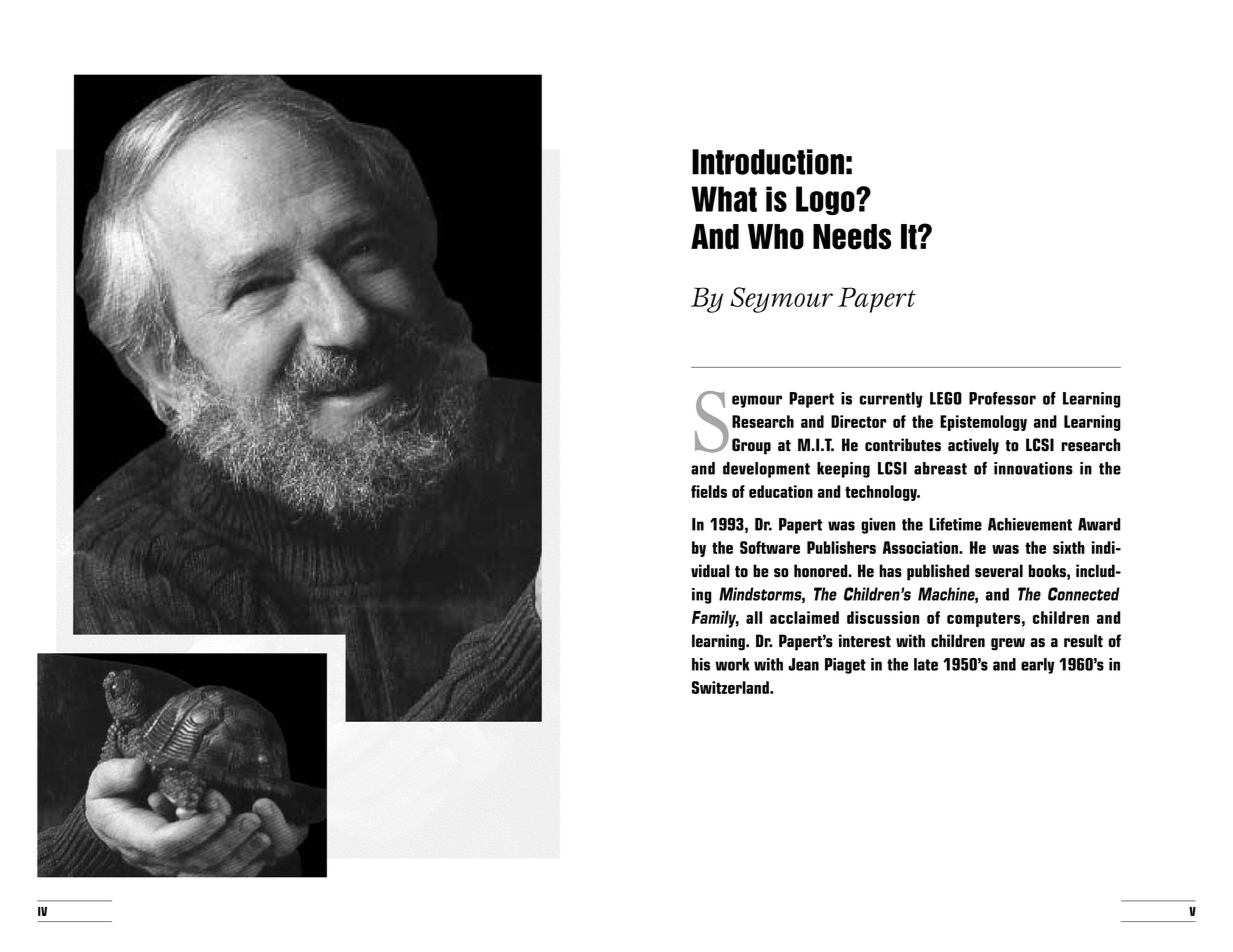 This screenshot has height=952, width=1233. What do you see at coordinates (891, 400) in the screenshot?
I see `currently` at bounding box center [891, 400].
